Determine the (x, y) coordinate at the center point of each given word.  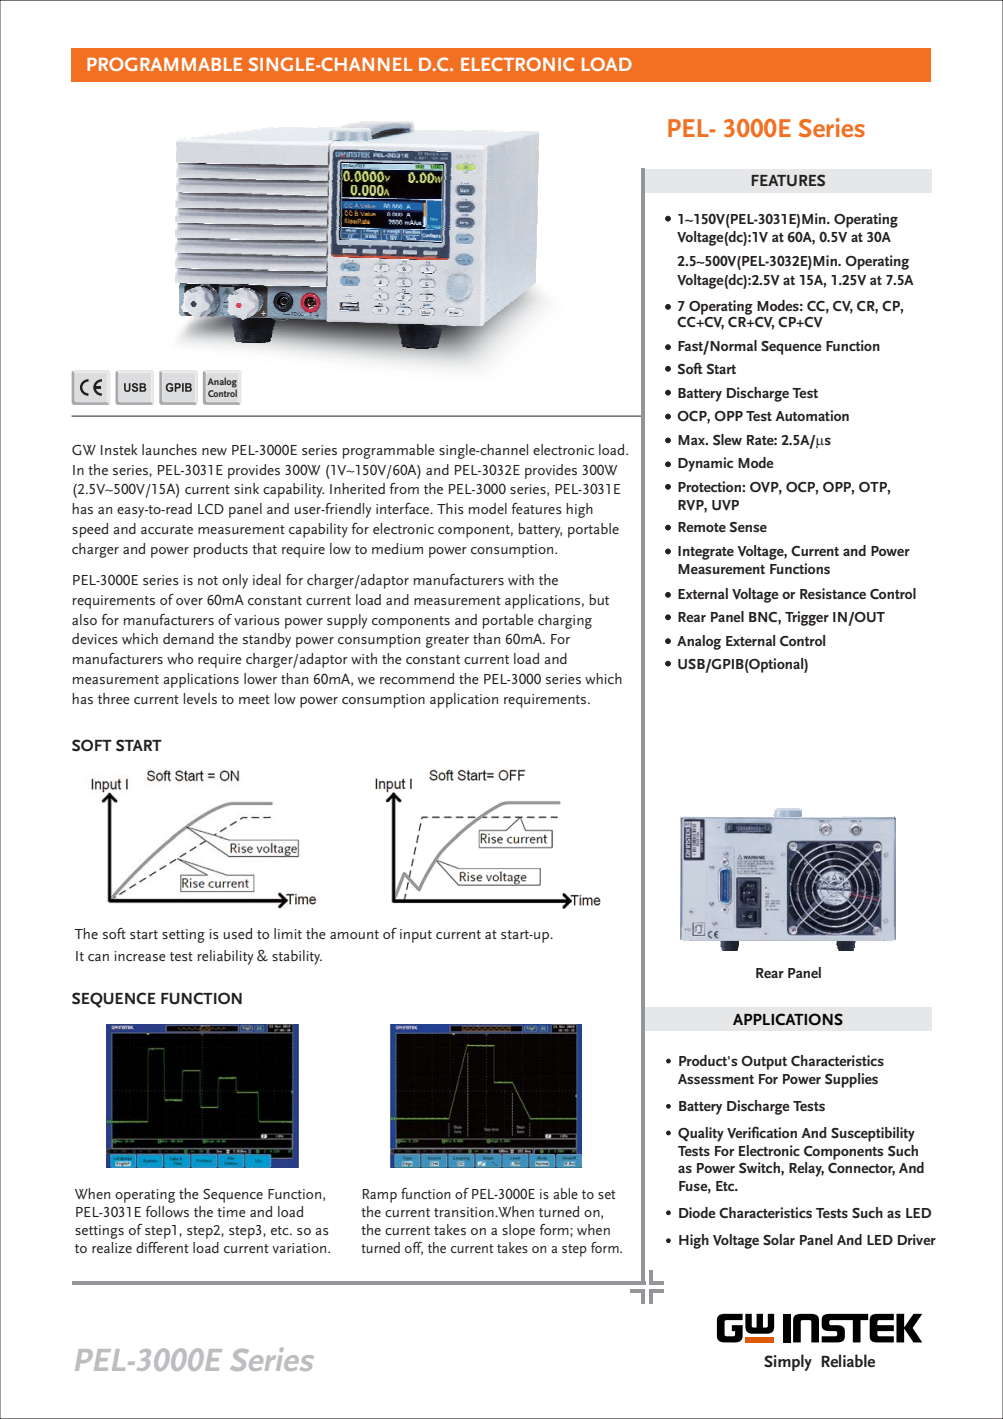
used (238, 933)
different (162, 1247)
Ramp (380, 1196)
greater (447, 641)
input (416, 936)
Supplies (851, 1080)
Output (764, 1063)
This (450, 508)
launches (169, 449)
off (414, 1248)
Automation (812, 415)
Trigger (807, 618)
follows (167, 1211)
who (180, 658)
